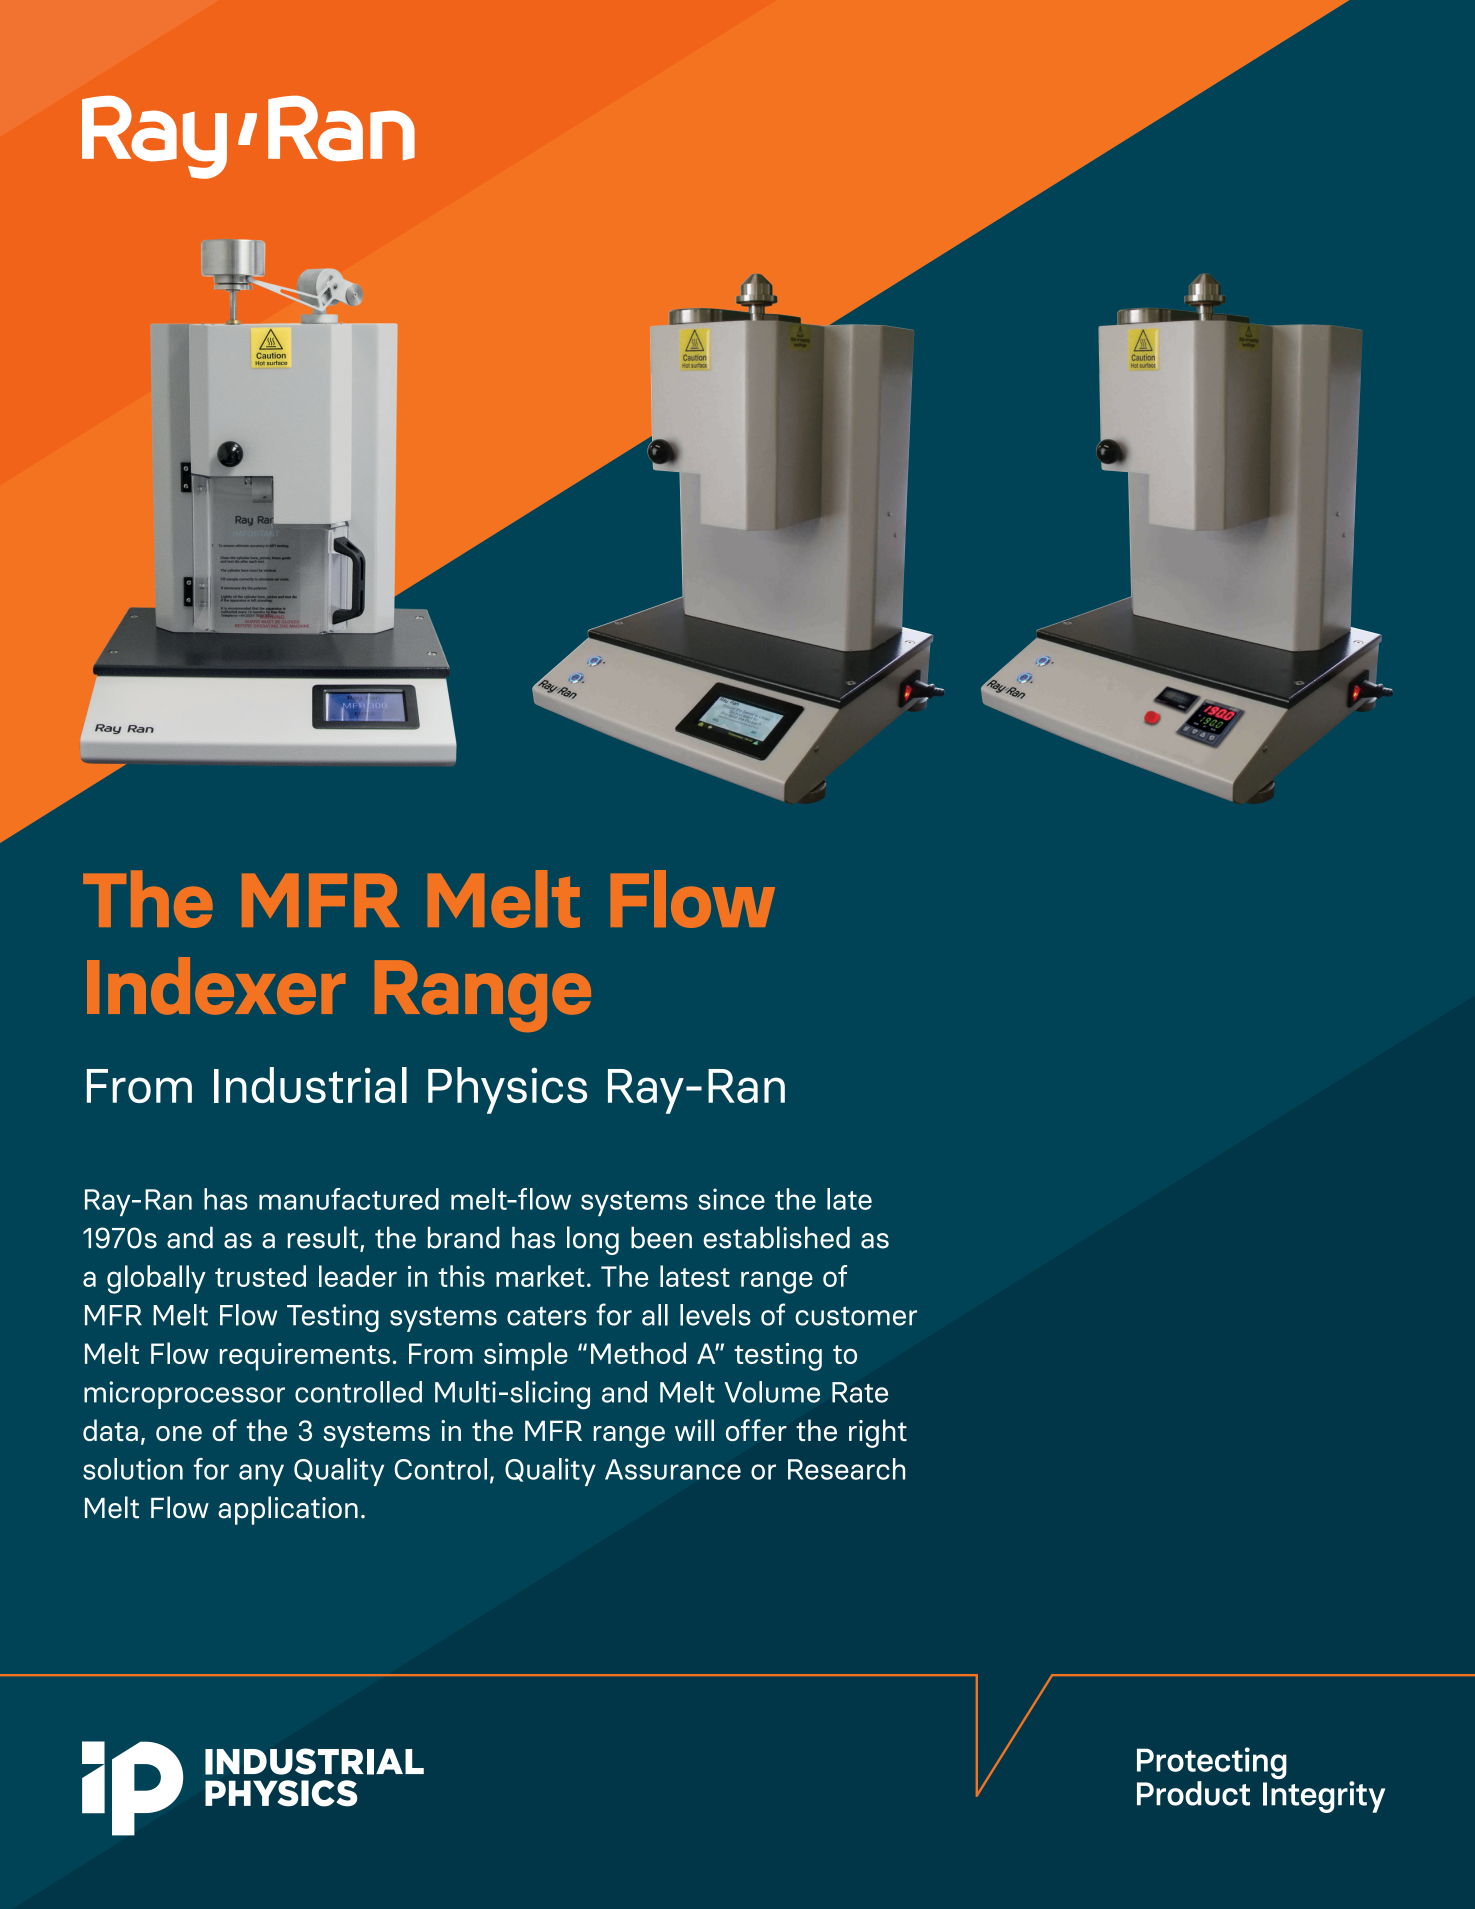 Image resolution: width=1475 pixels, height=1909 pixels. Describe the element at coordinates (661, 1237) in the screenshot. I see `been` at that location.
